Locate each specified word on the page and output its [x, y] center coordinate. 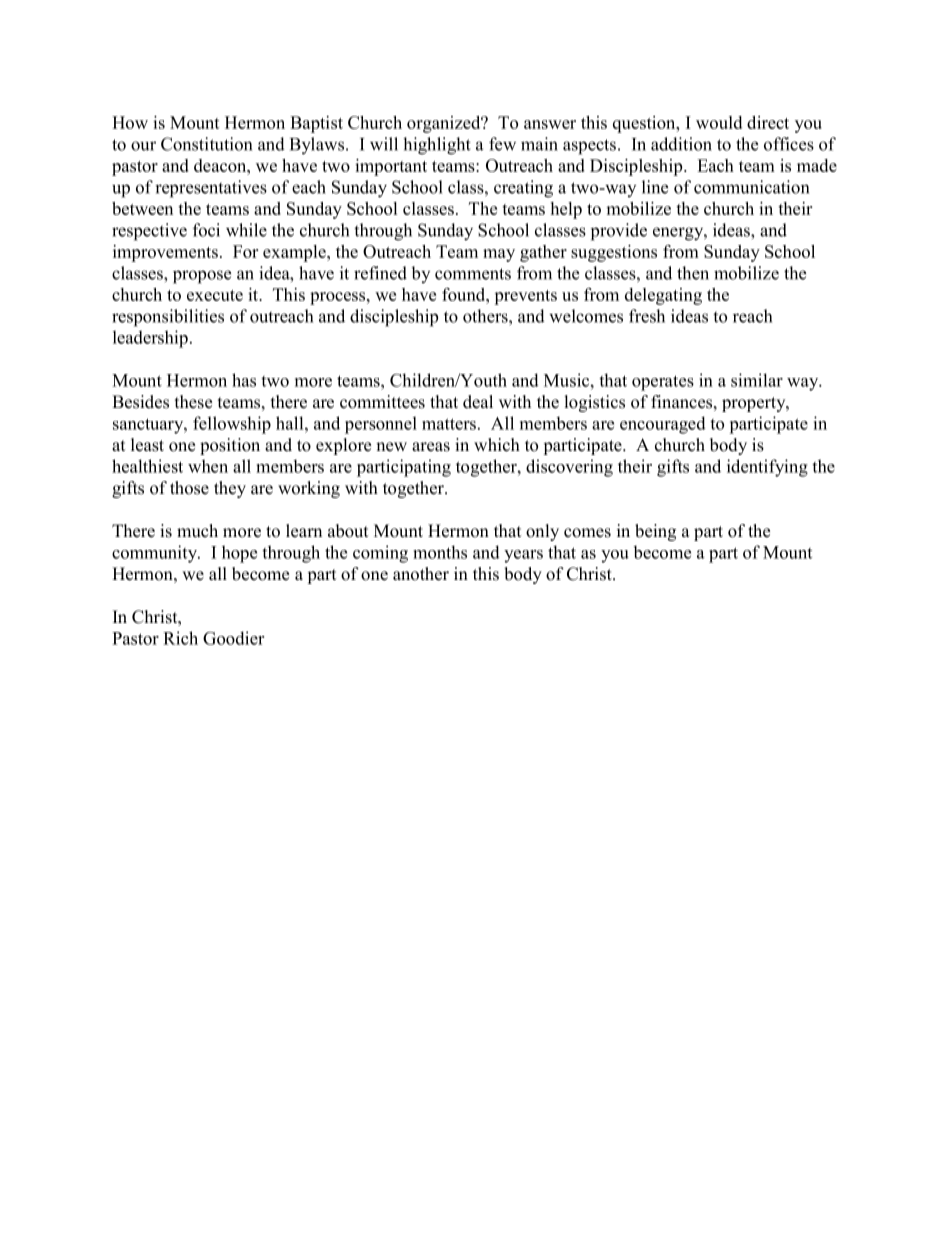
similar [757, 380]
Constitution [206, 144]
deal [478, 402]
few [502, 144]
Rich [180, 638]
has [244, 380]
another [421, 574]
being [655, 532]
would [719, 122]
